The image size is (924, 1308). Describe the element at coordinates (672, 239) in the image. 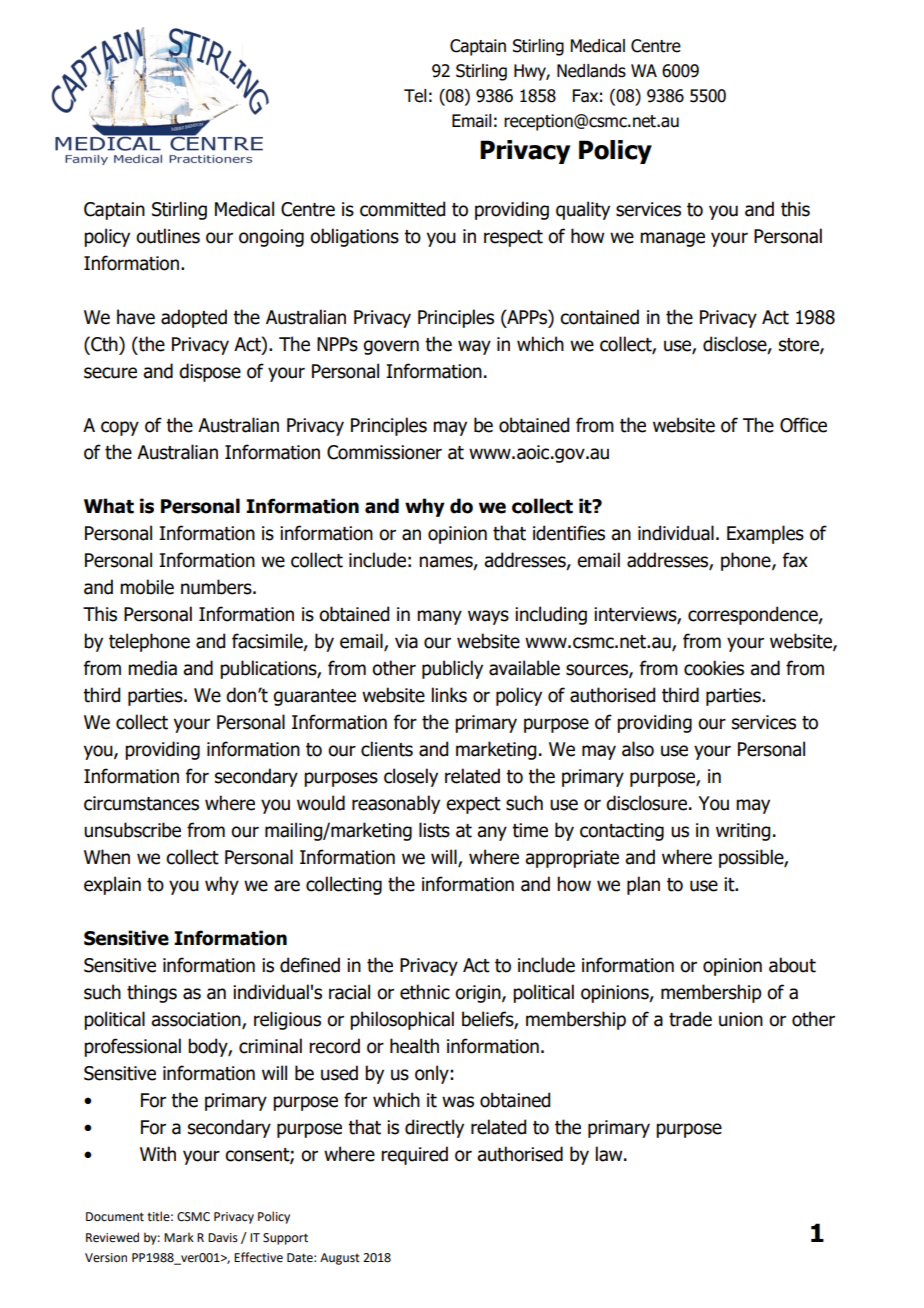

I see `manage` at that location.
